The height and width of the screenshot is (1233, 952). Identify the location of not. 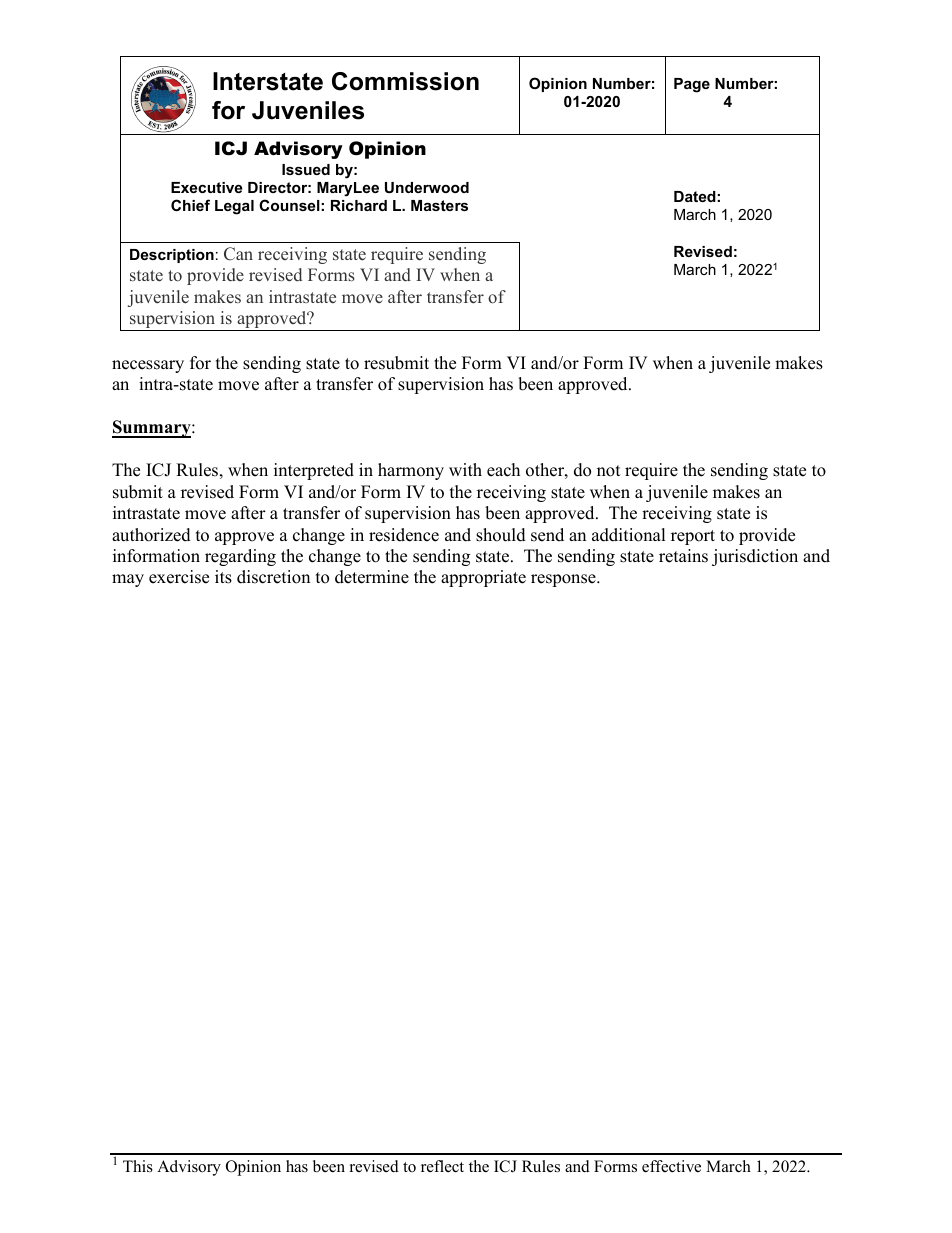
(609, 471).
